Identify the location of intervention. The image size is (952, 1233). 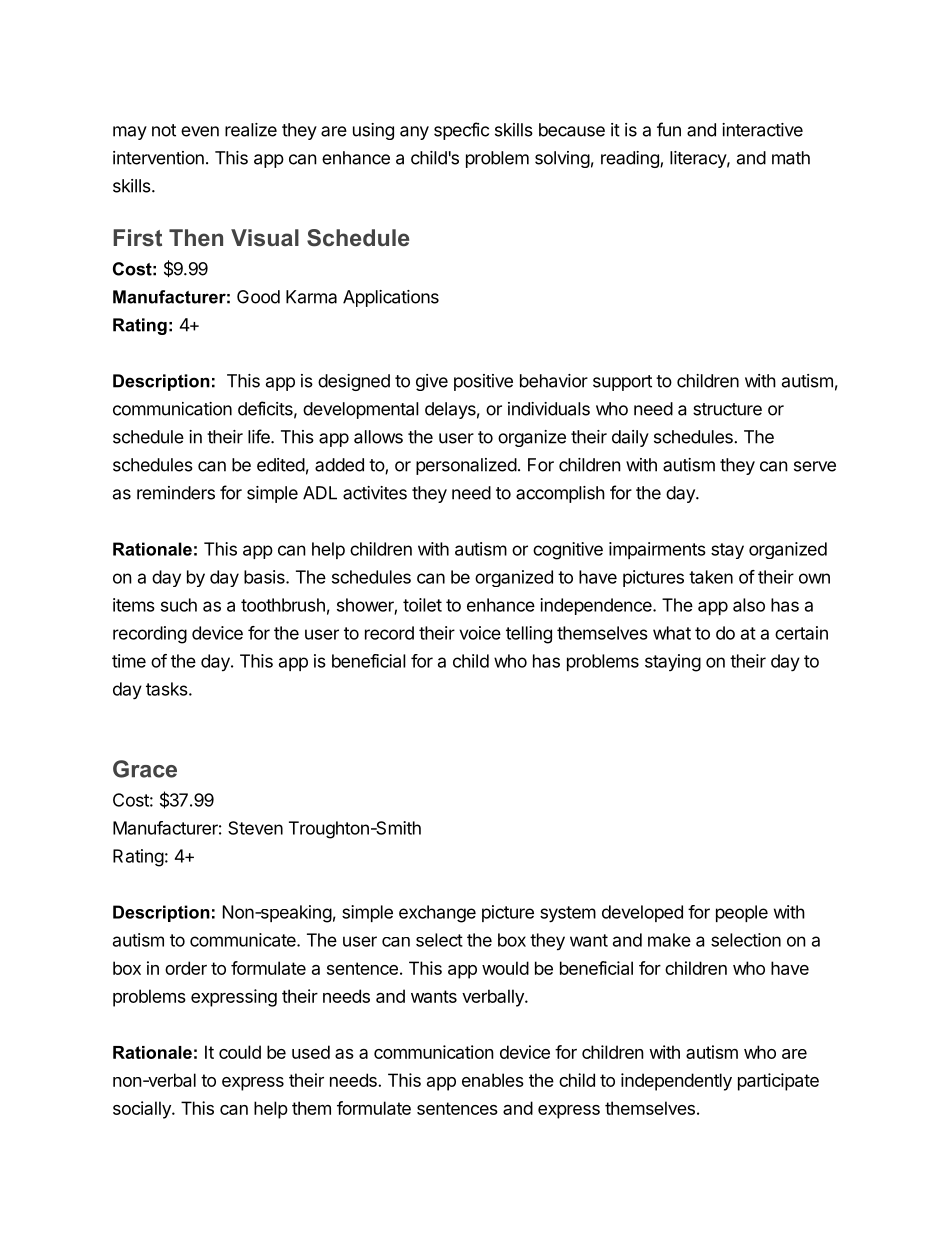
(158, 158).
